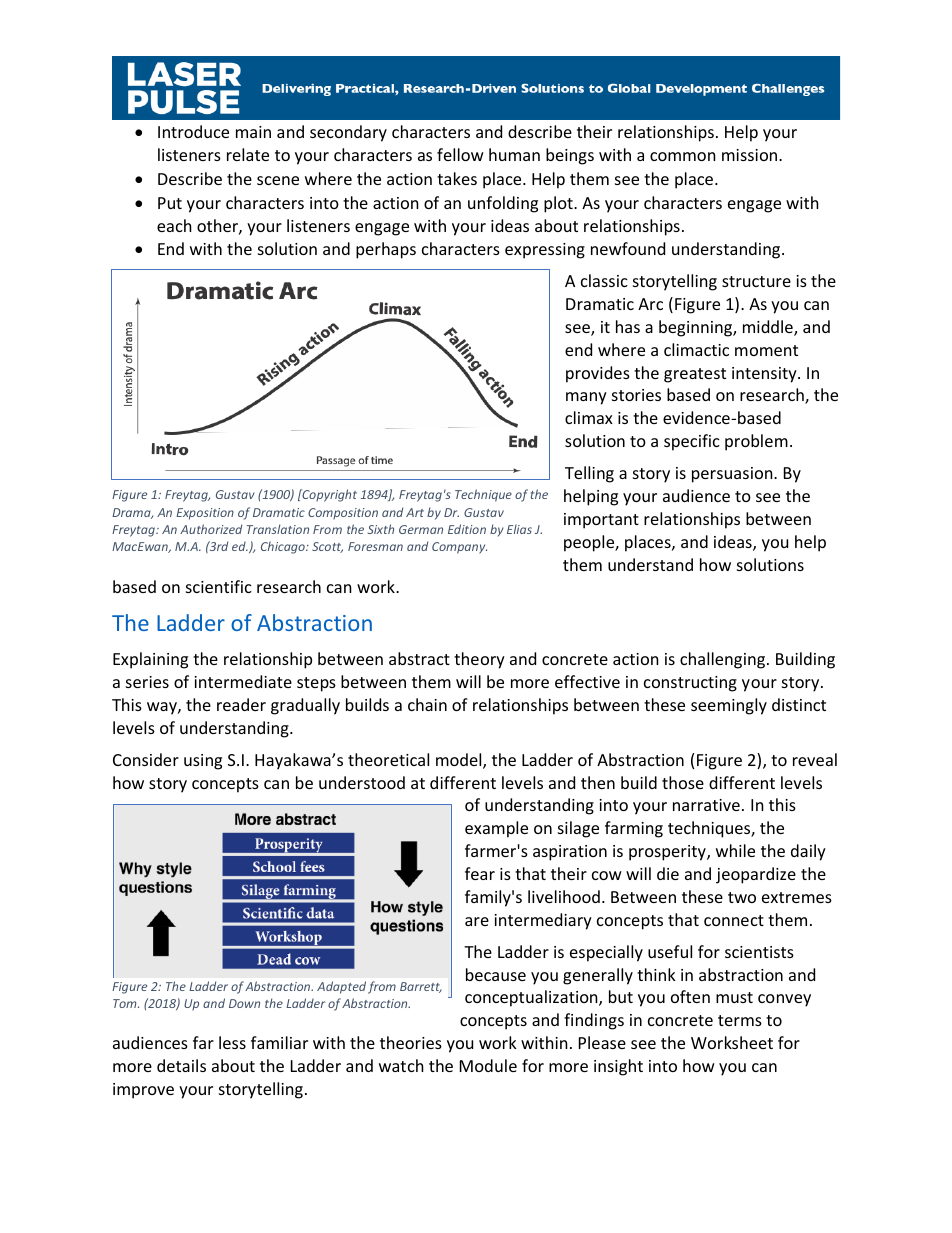 The height and width of the screenshot is (1233, 952). Describe the element at coordinates (765, 375) in the screenshot. I see `intensity` at that location.
